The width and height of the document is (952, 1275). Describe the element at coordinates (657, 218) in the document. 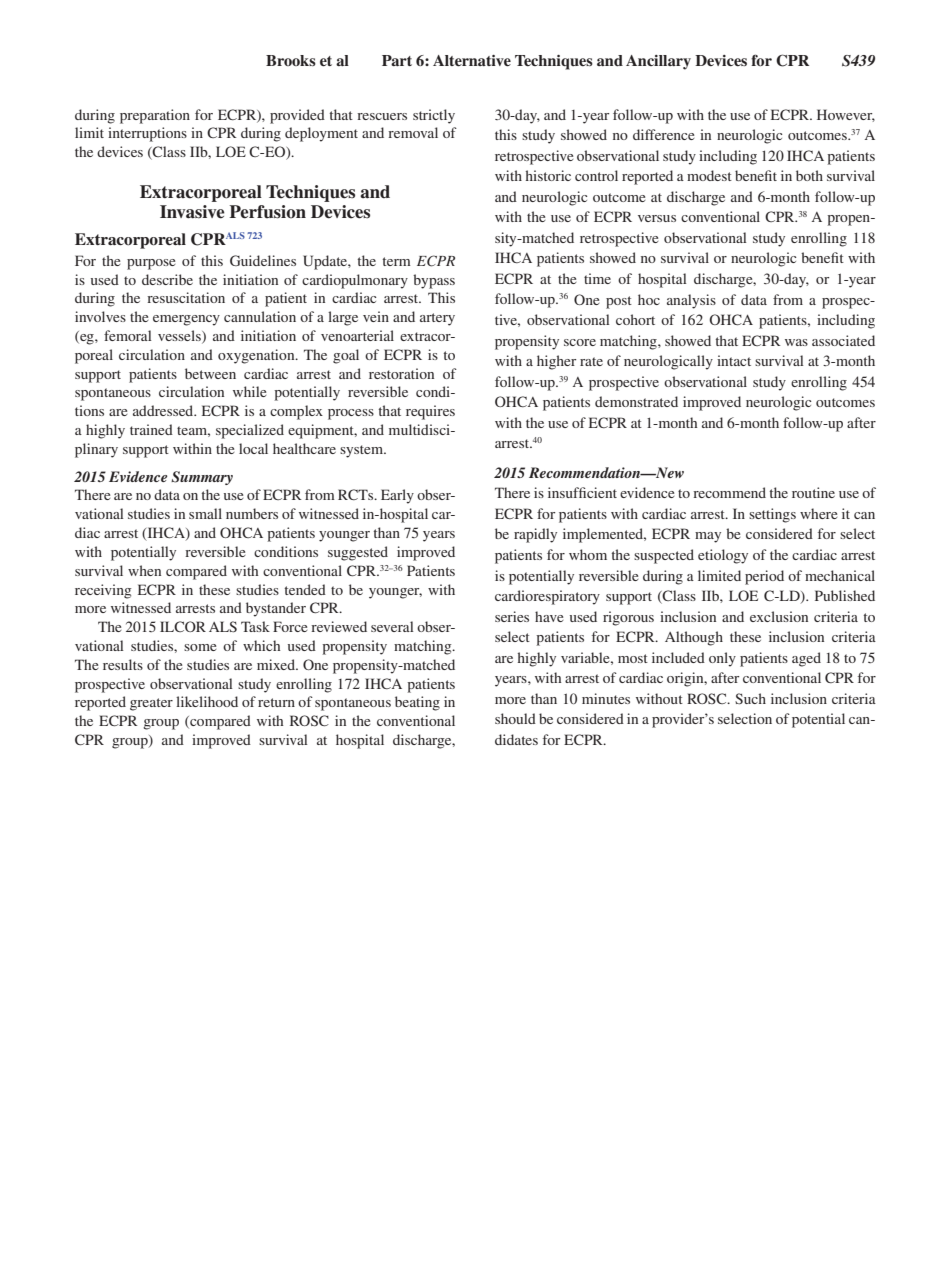

I see `versus` at that location.
